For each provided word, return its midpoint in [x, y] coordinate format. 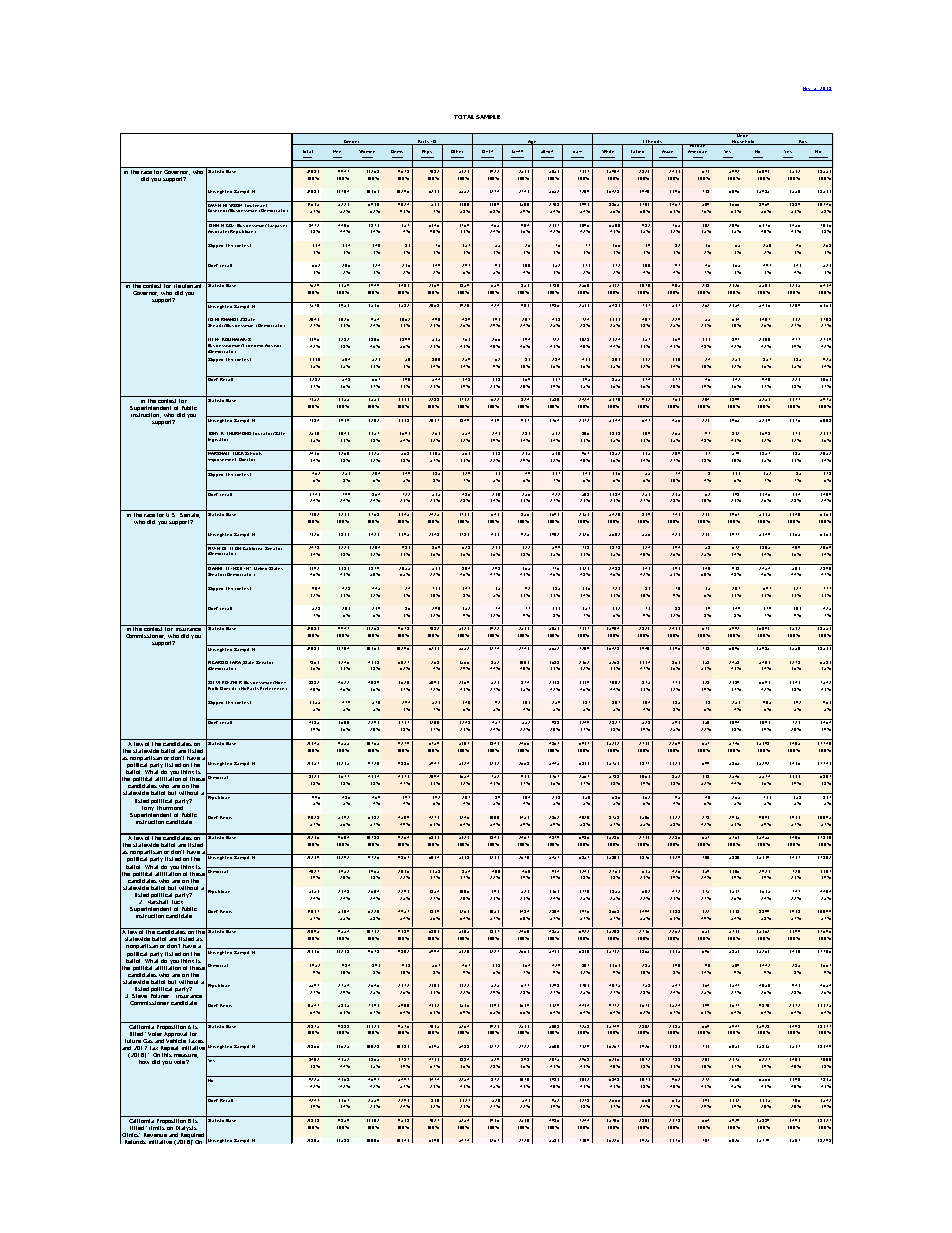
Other [457, 151]
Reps [427, 152]
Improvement [221, 460]
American [697, 151]
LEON [236, 547]
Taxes [196, 1041]
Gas [148, 1041]
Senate [190, 514]
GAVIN [214, 205]
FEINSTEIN [238, 567]
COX [231, 224]
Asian [667, 151]
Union [743, 135]
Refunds [135, 1142]
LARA [236, 663]
